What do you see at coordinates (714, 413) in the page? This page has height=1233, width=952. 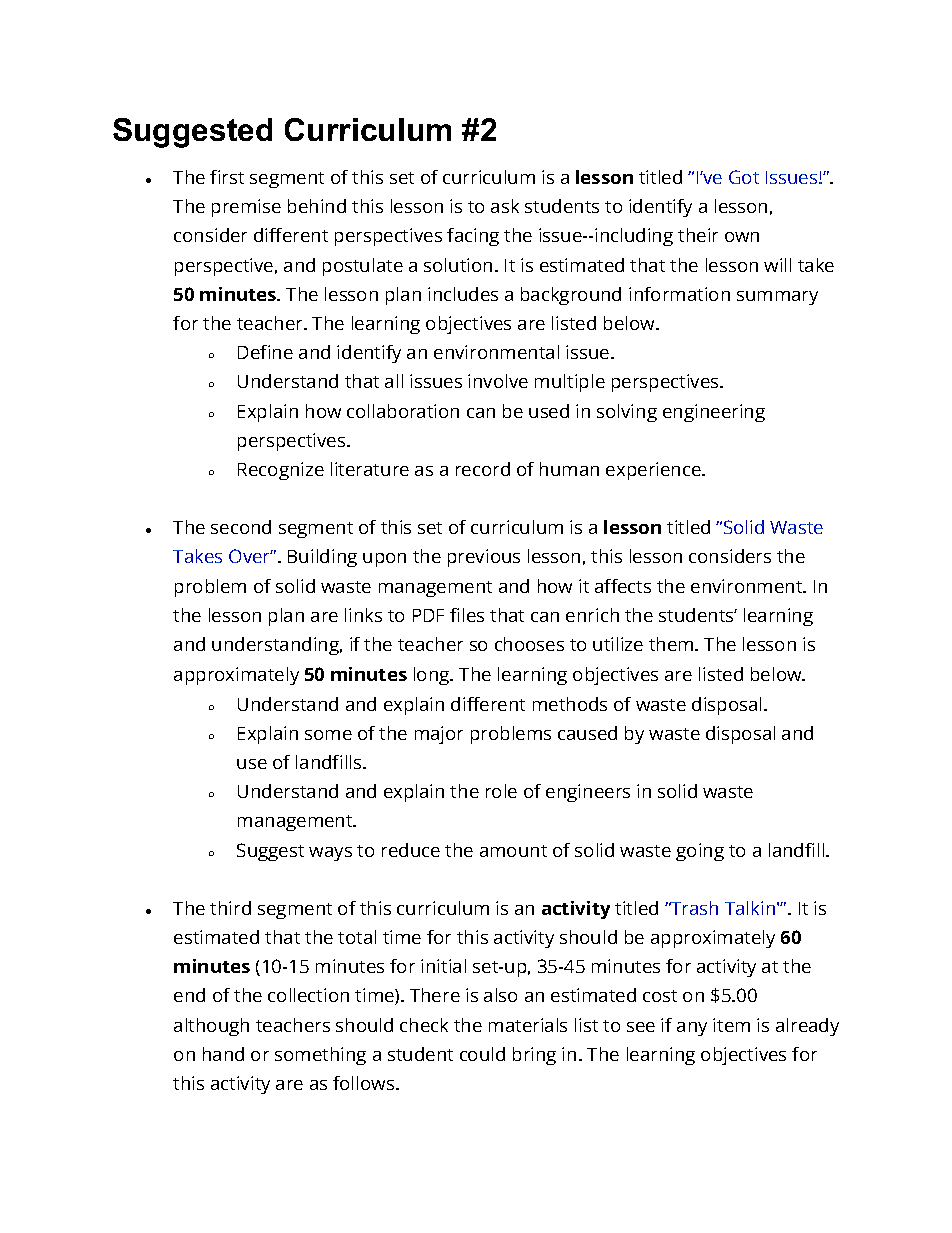 I see `engineering` at bounding box center [714, 413].
